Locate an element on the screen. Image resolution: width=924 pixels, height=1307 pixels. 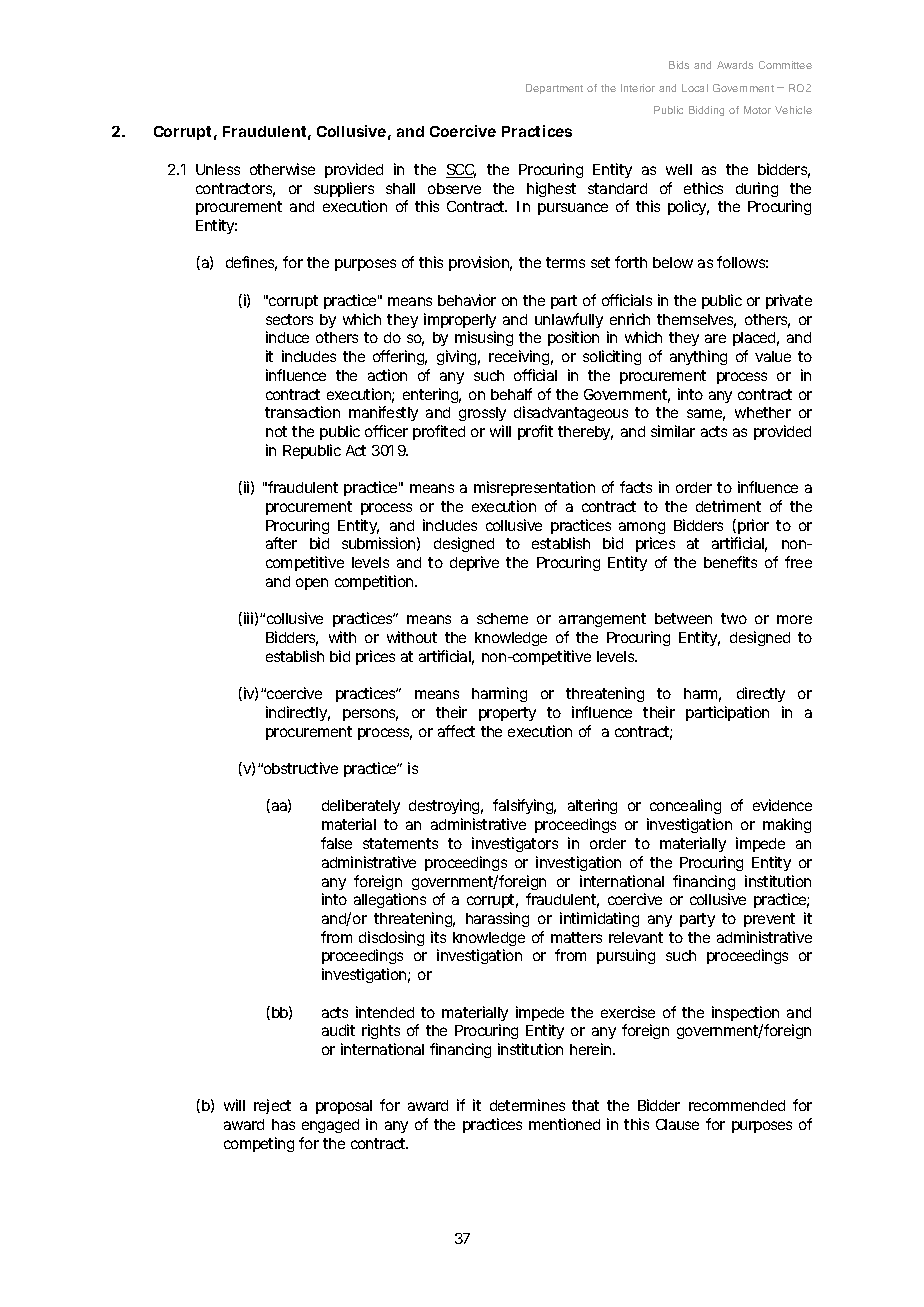
has is located at coordinates (283, 1124).
